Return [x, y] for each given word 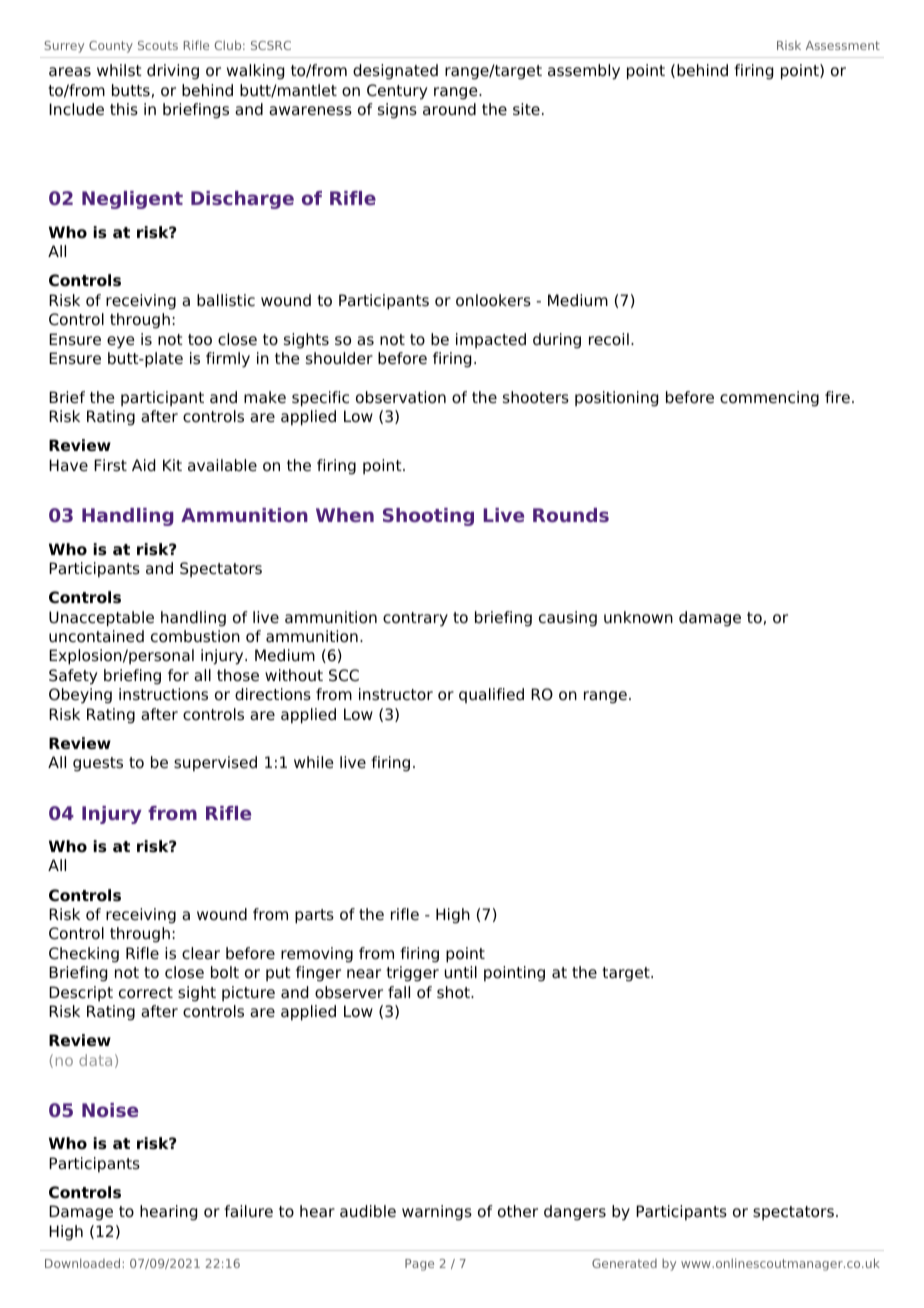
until [461, 972]
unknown [638, 617]
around [449, 109]
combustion [195, 636]
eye [121, 342]
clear [201, 953]
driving [173, 72]
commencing [769, 399]
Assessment [843, 45]
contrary [415, 619]
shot [454, 992]
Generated [624, 1263]
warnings [437, 1213]
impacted [491, 340]
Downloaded [82, 1263]
